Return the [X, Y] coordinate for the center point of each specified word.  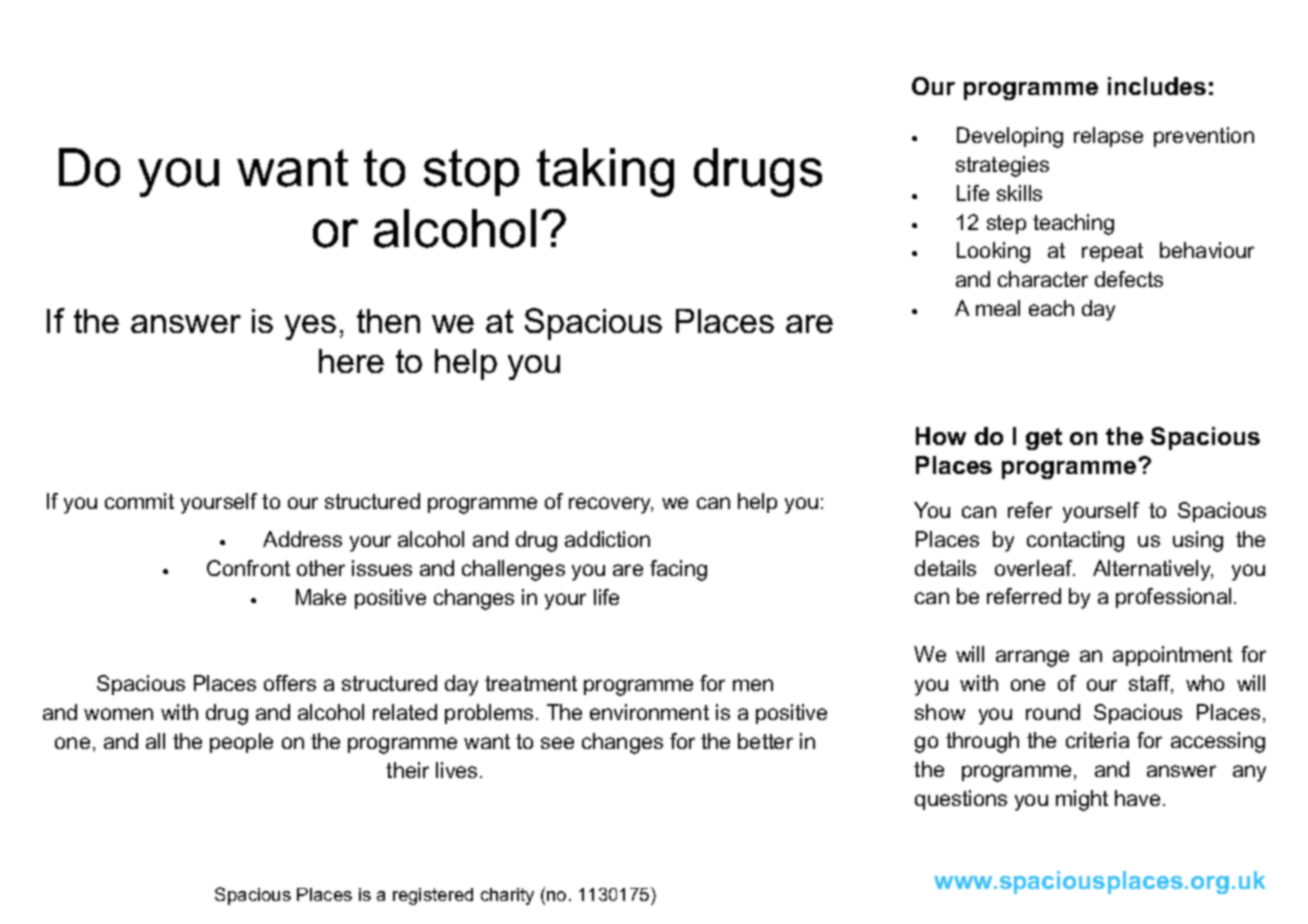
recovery [611, 505]
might [1082, 800]
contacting [1075, 541]
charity [507, 896]
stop [471, 172]
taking [605, 172]
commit [139, 501]
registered [433, 896]
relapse [1108, 137]
